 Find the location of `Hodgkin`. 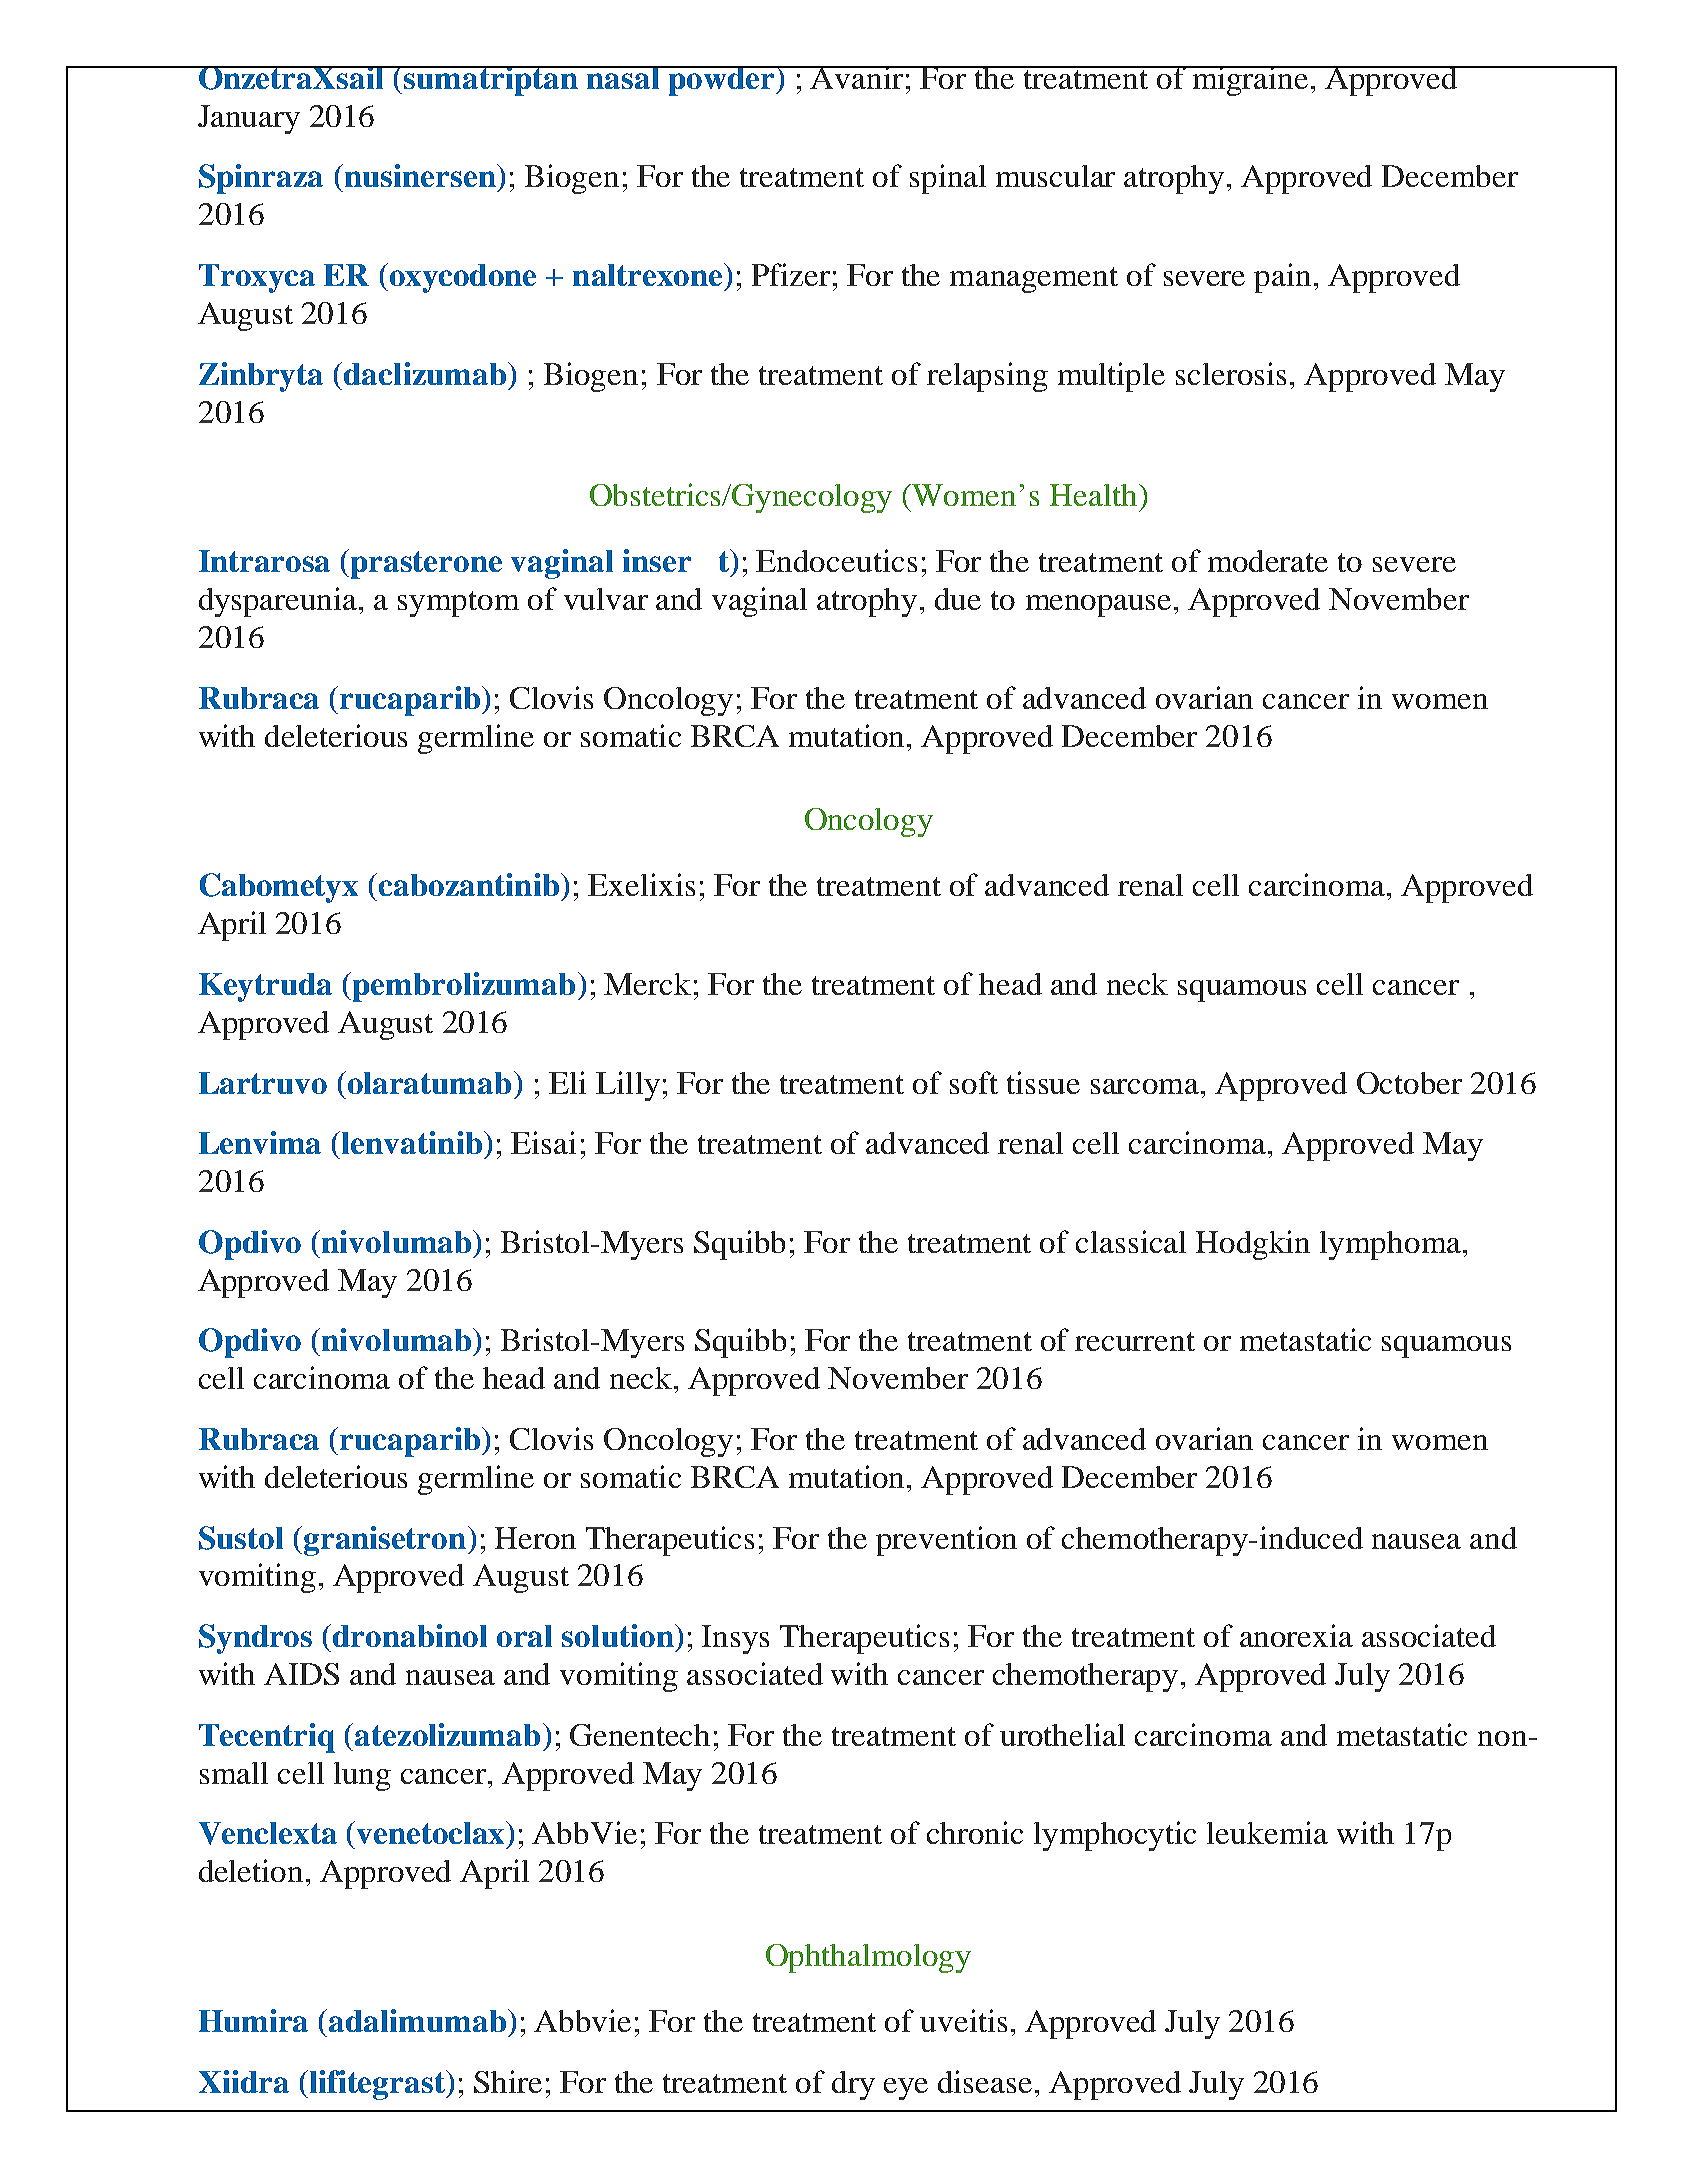

Hodgkin is located at coordinates (1253, 1245).
